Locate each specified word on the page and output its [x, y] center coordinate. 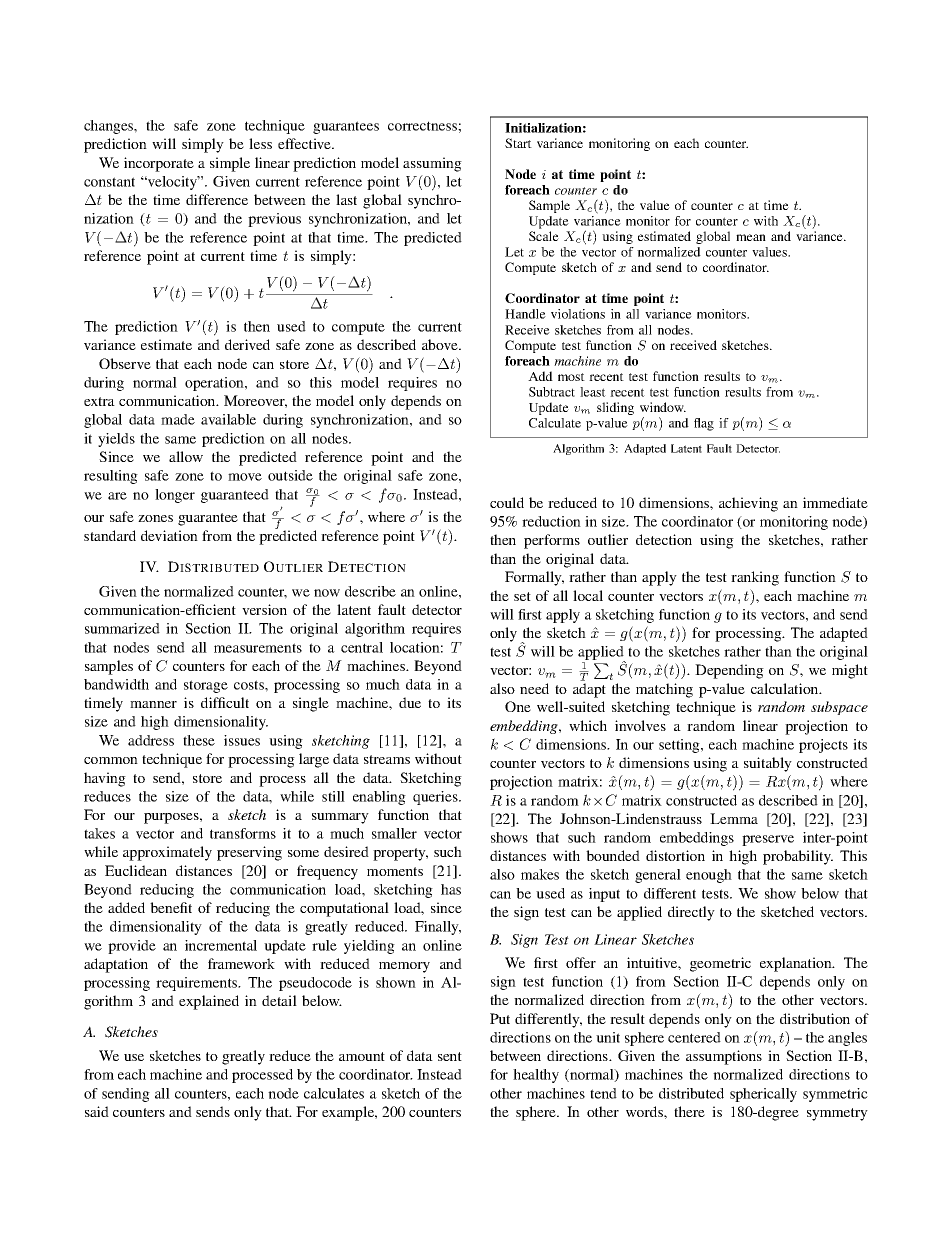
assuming [432, 164]
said [97, 1111]
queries [436, 798]
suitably [768, 764]
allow [186, 456]
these [199, 740]
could [507, 502]
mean [751, 237]
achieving [748, 504]
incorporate [159, 164]
